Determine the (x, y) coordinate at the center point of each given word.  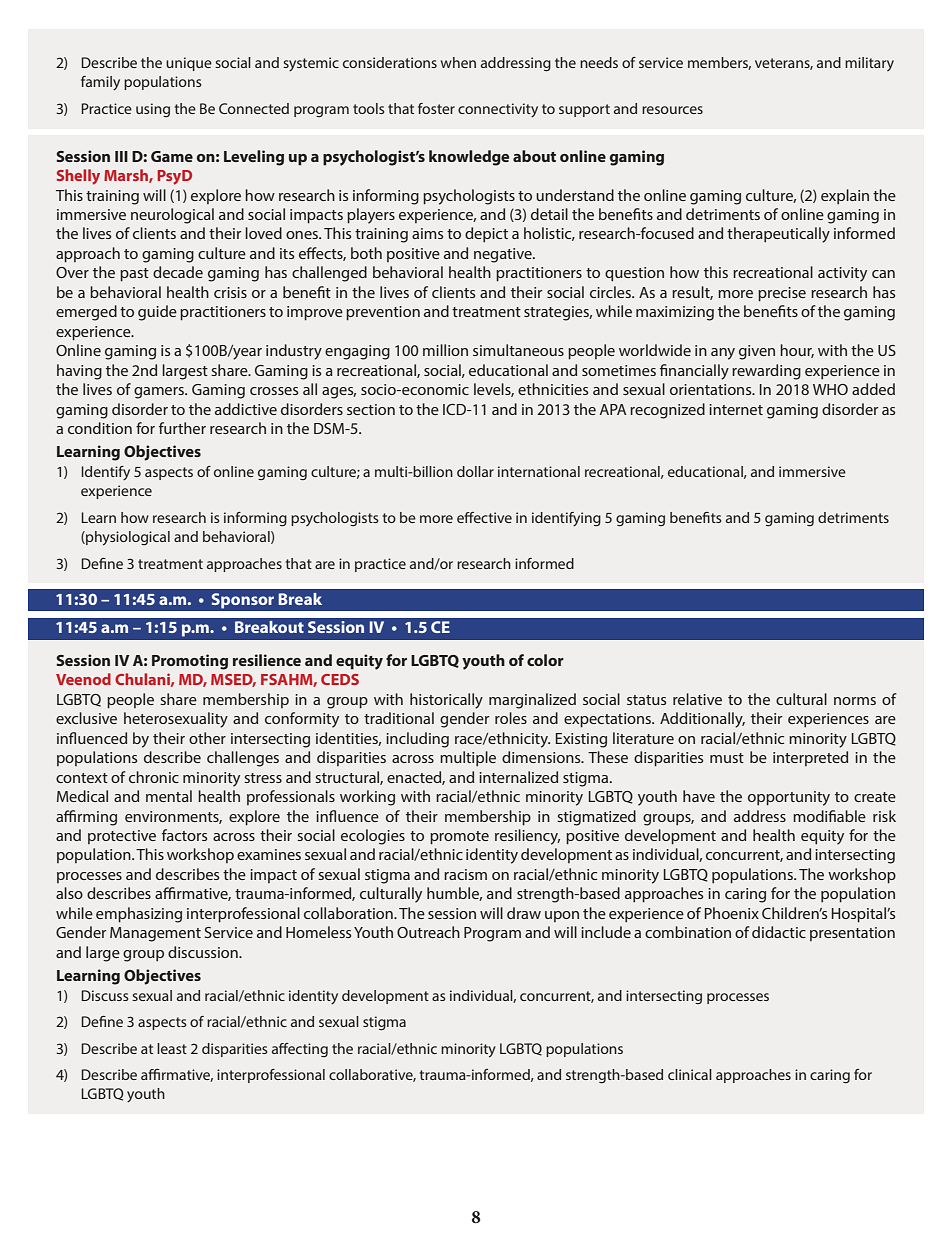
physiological (127, 538)
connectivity (498, 110)
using (153, 110)
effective (484, 517)
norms (855, 701)
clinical (690, 1074)
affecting (300, 1050)
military (869, 64)
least (172, 1048)
